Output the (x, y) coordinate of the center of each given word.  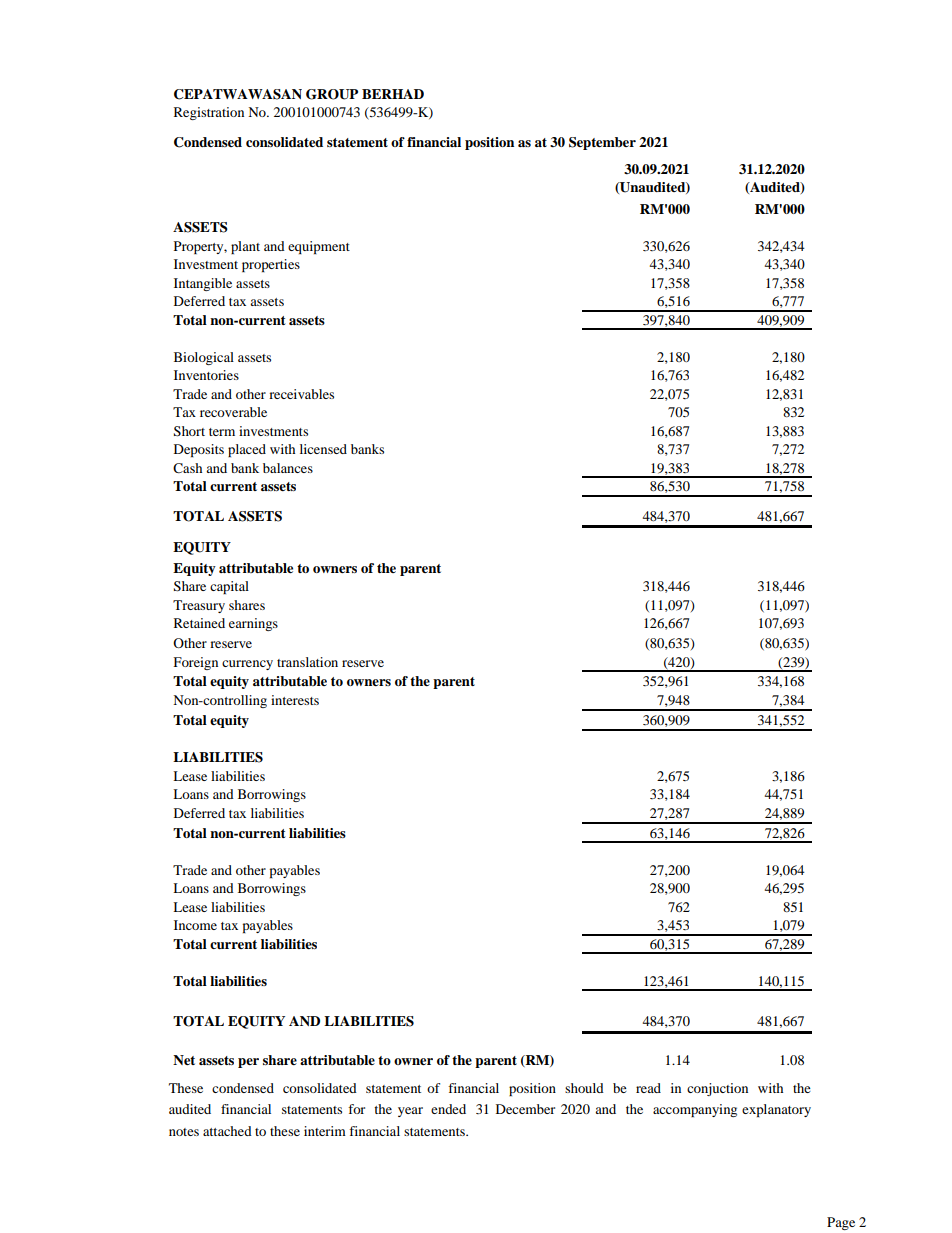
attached (227, 1131)
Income (195, 925)
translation (307, 662)
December (525, 1109)
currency (247, 665)
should (584, 1088)
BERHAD (393, 94)
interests (295, 700)
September (602, 143)
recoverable (233, 412)
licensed (323, 449)
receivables (301, 394)
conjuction (717, 1089)
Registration (209, 113)
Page (841, 1223)
